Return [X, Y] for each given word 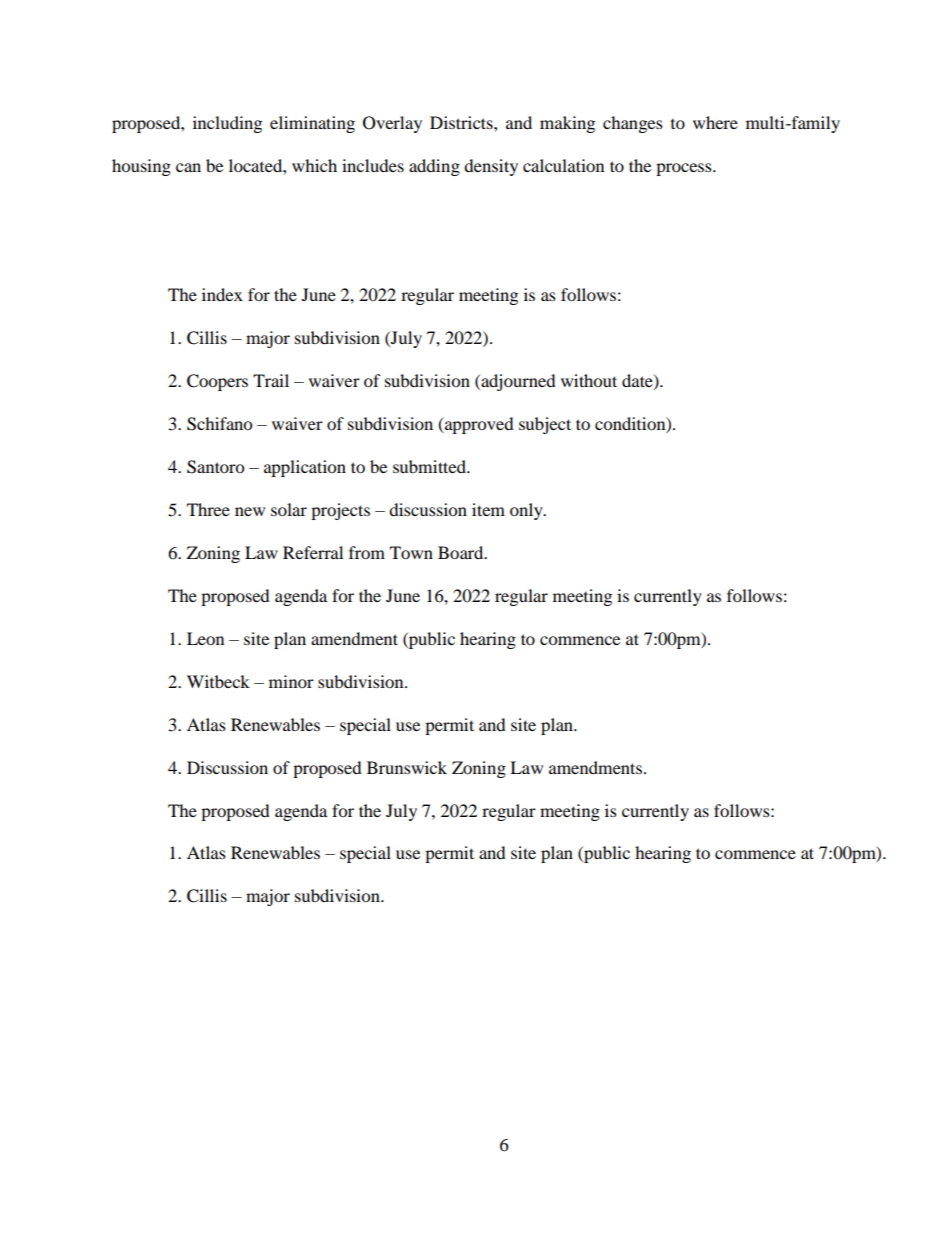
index [222, 294]
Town [411, 552]
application [305, 468]
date [638, 381]
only [527, 511]
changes [633, 124]
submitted [430, 466]
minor [291, 681]
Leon [205, 638]
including [227, 124]
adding [434, 167]
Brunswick [407, 767]
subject [545, 425]
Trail [271, 380]
